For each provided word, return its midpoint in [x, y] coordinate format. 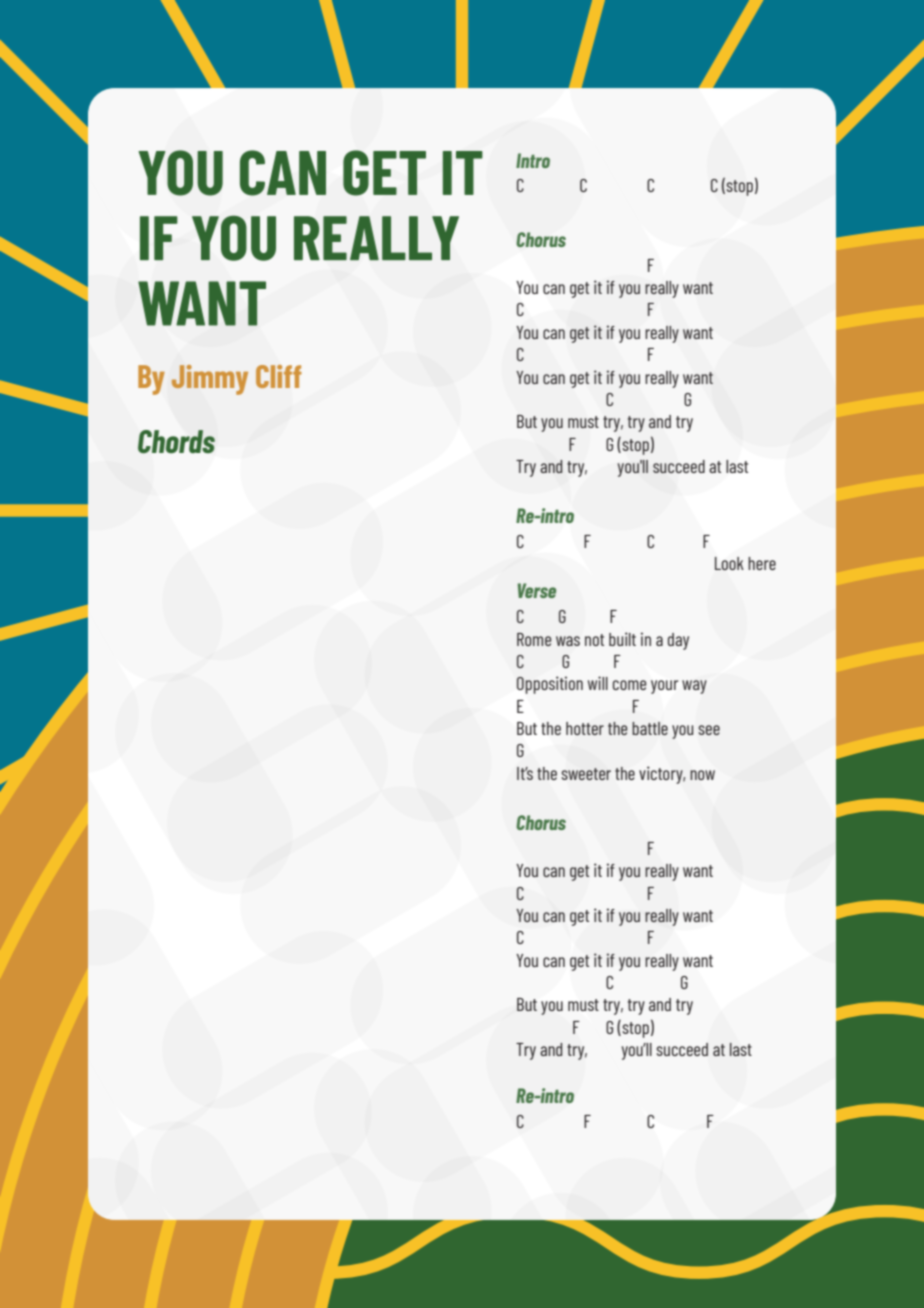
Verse [537, 590]
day [678, 641]
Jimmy [210, 380]
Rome [534, 639]
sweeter [586, 774]
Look [729, 563]
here [762, 563]
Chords [176, 442]
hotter [585, 728]
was [568, 641]
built [622, 639]
